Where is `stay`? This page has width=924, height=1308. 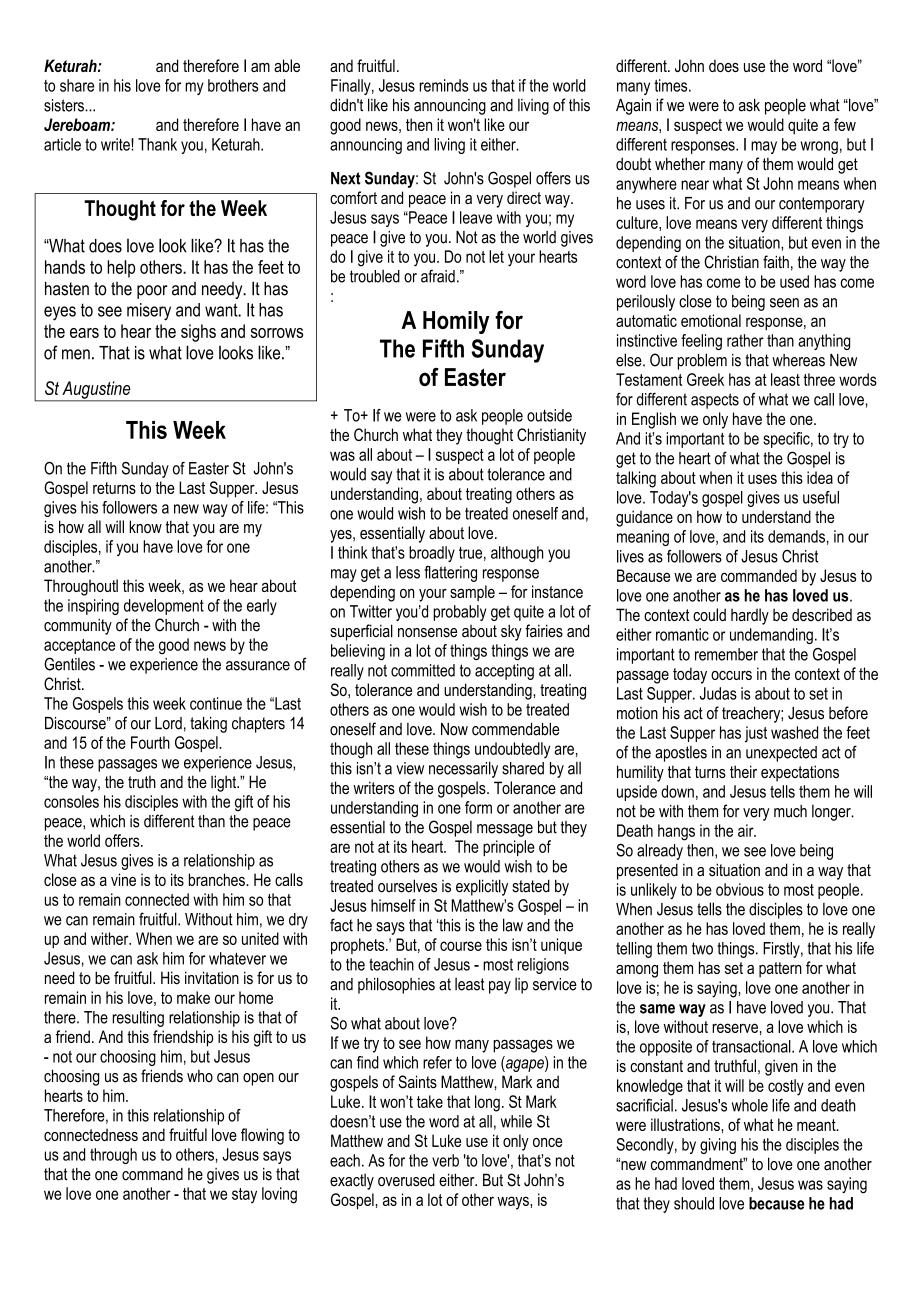
stay is located at coordinates (244, 1195).
